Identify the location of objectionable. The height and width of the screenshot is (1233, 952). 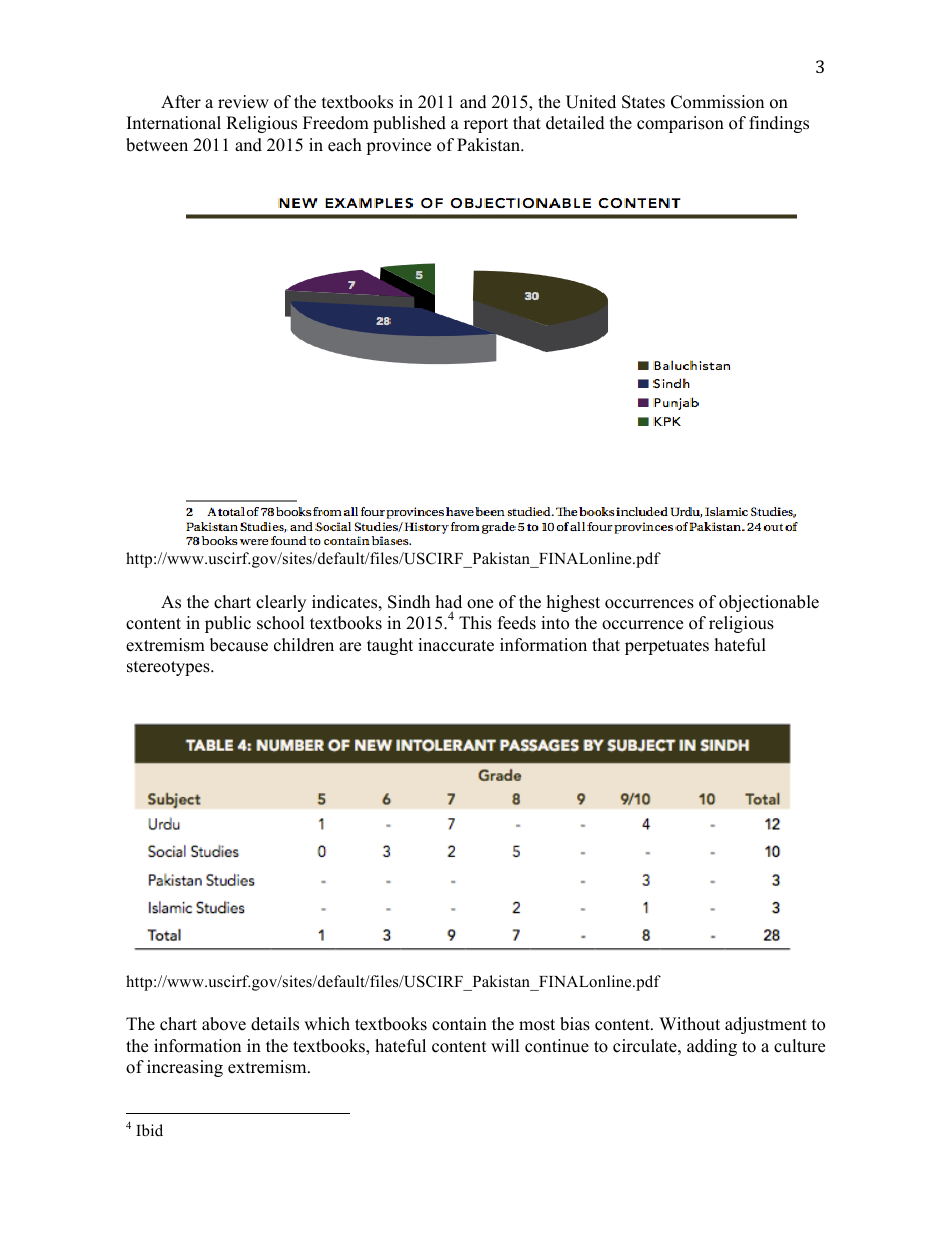
(769, 603).
